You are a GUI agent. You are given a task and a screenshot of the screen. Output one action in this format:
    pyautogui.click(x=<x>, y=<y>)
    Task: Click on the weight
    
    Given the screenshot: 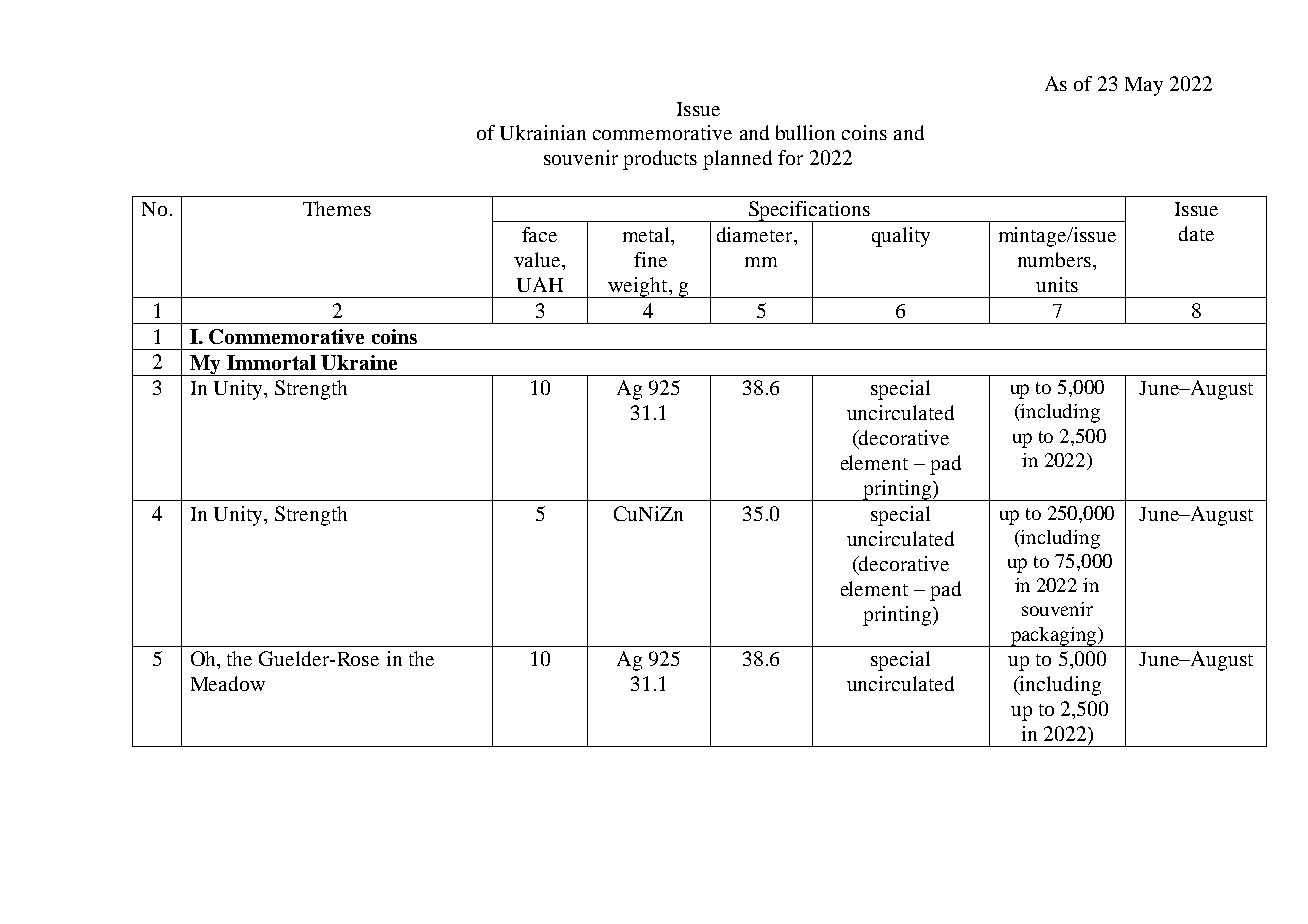 What is the action you would take?
    pyautogui.click(x=638, y=287)
